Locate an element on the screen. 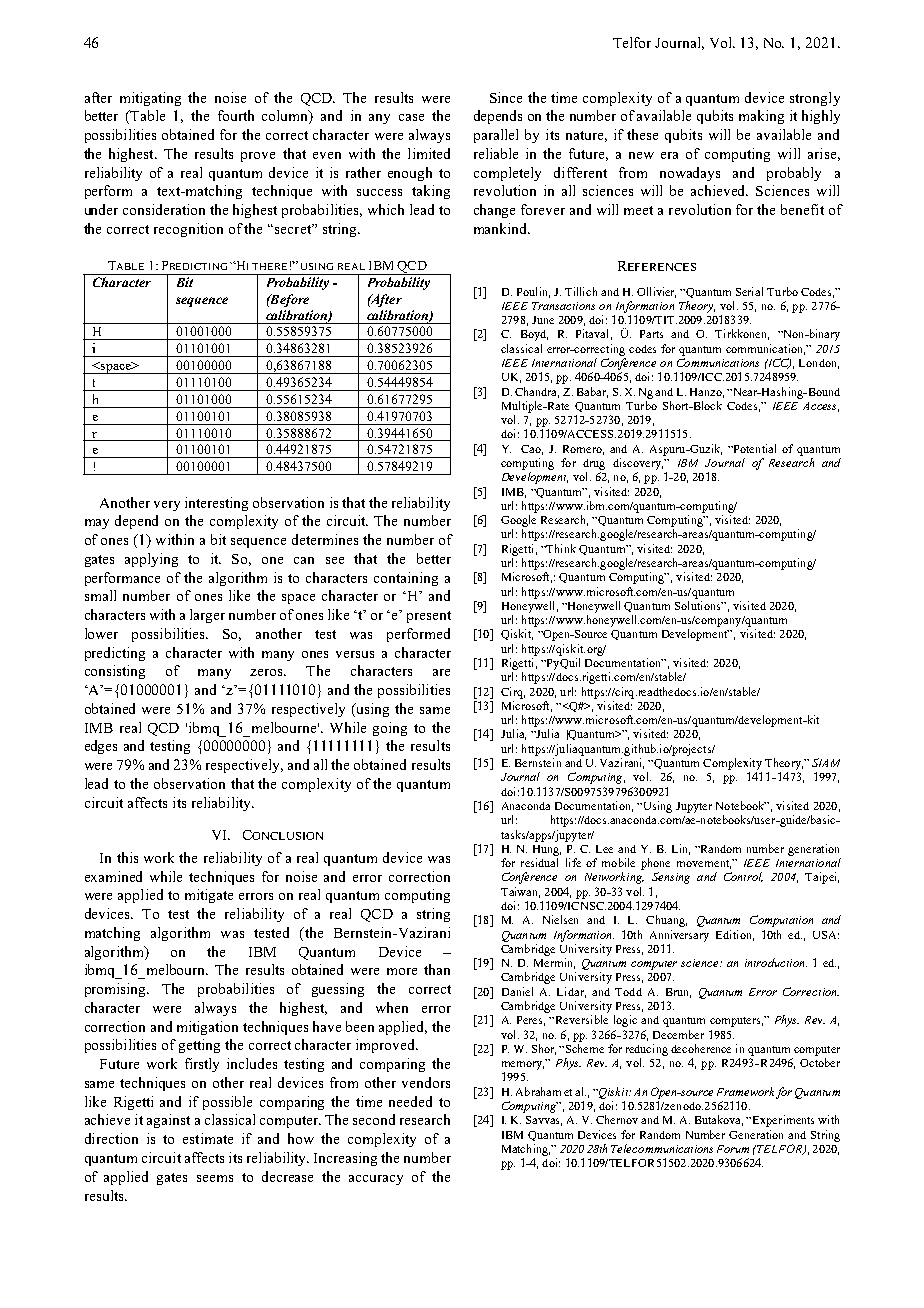  estimate is located at coordinates (208, 1138).
